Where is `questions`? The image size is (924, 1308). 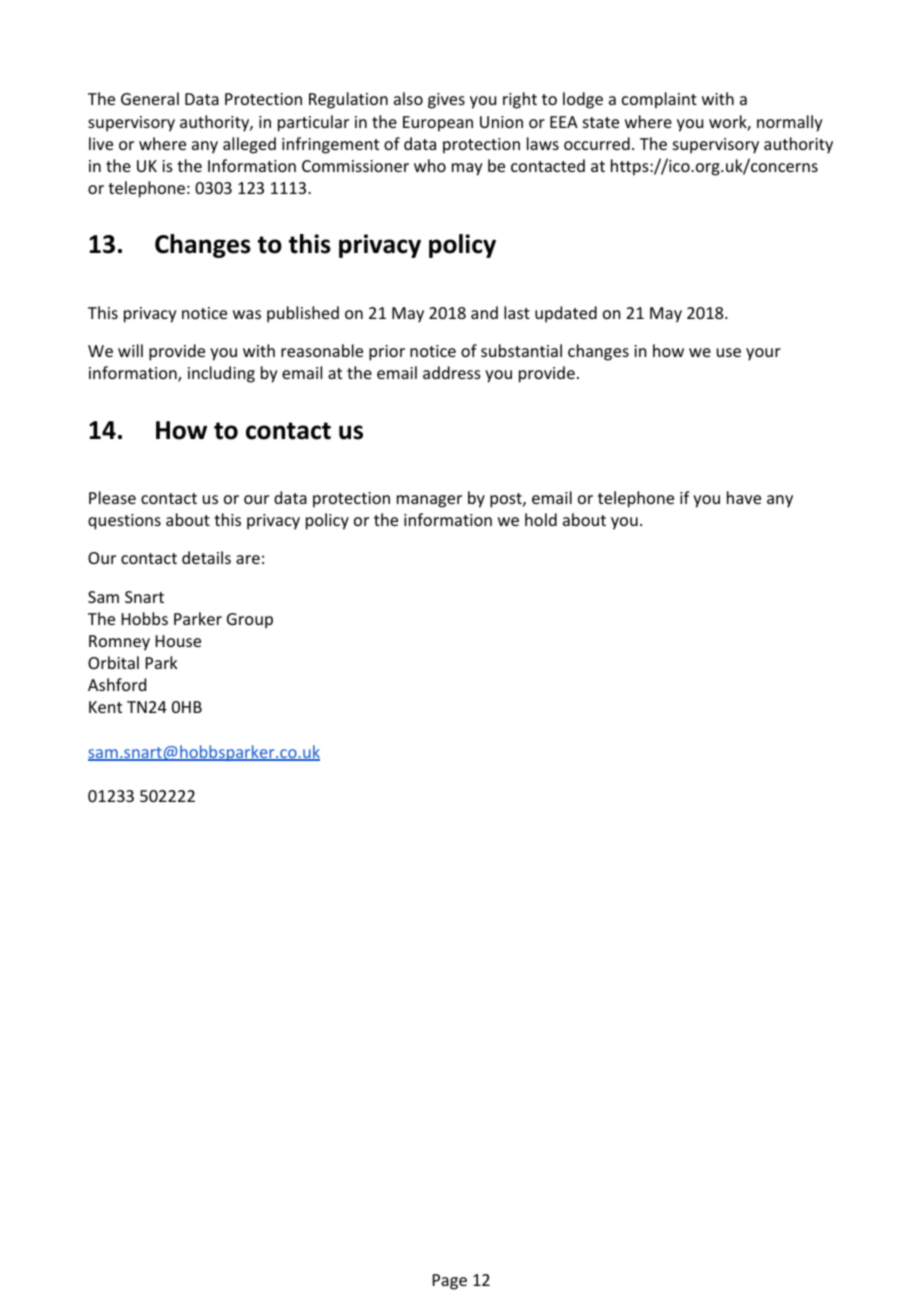 questions is located at coordinates (124, 522).
